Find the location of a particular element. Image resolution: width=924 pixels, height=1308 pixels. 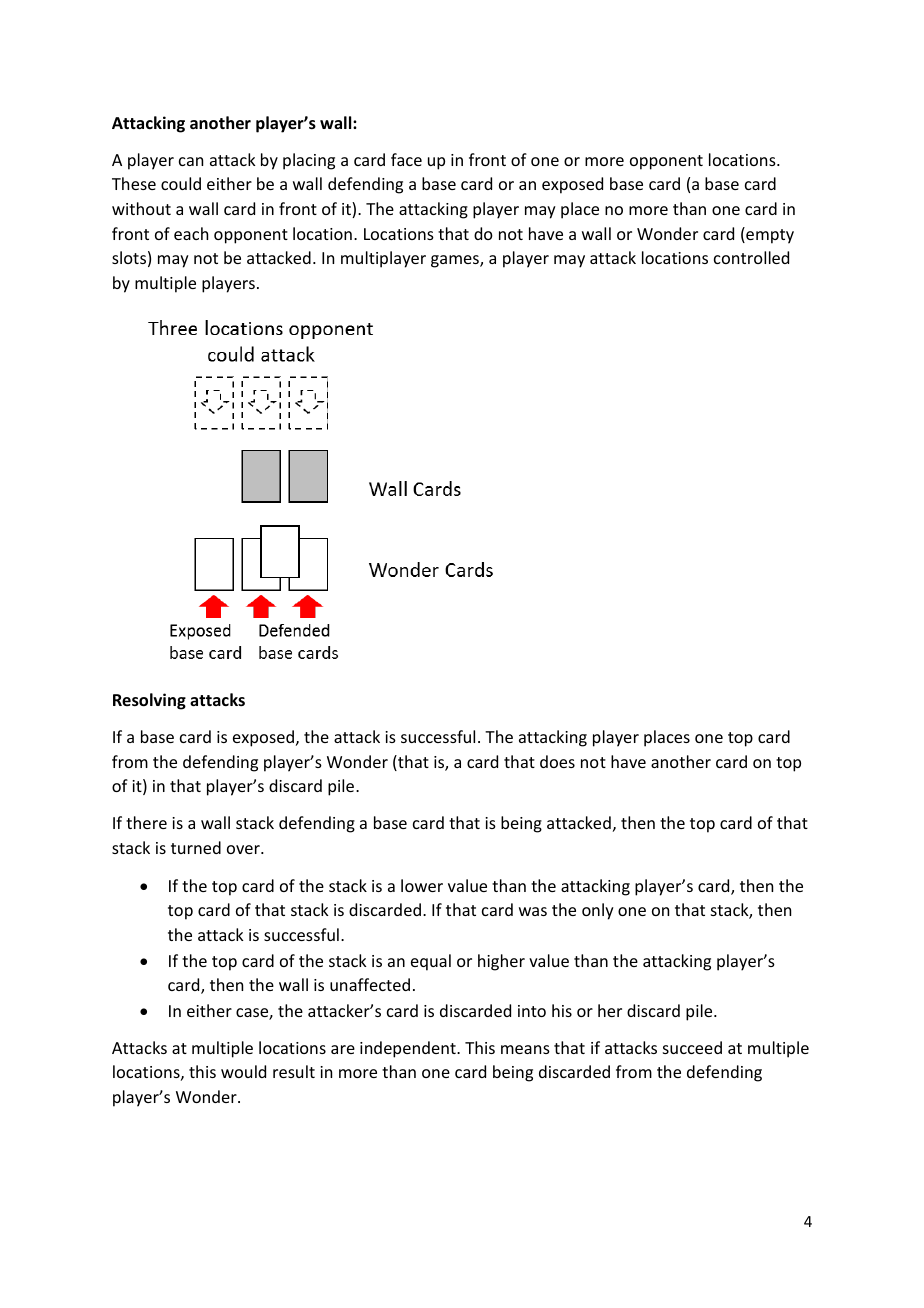

would is located at coordinates (243, 1071).
